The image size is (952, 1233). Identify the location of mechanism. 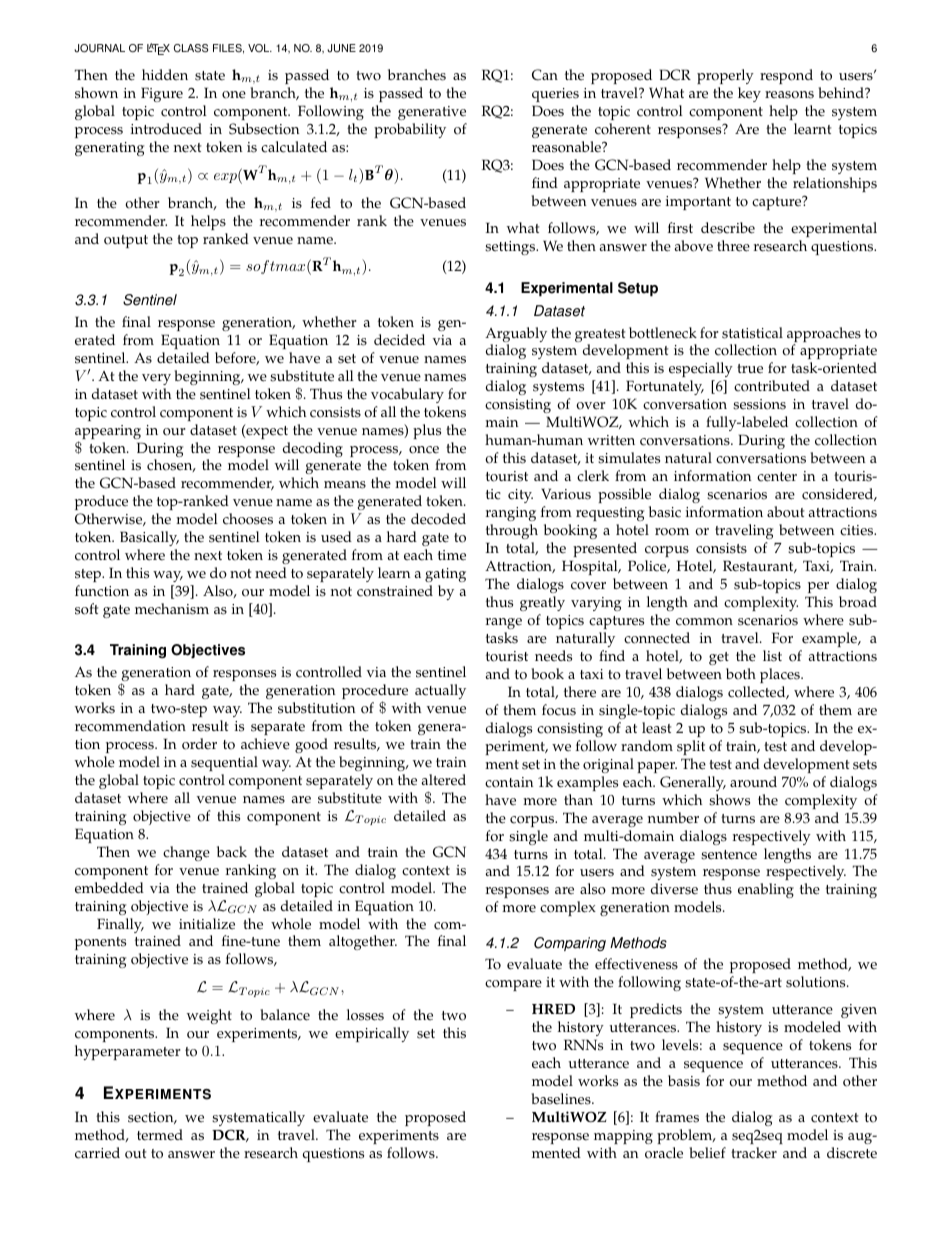
(172, 609).
